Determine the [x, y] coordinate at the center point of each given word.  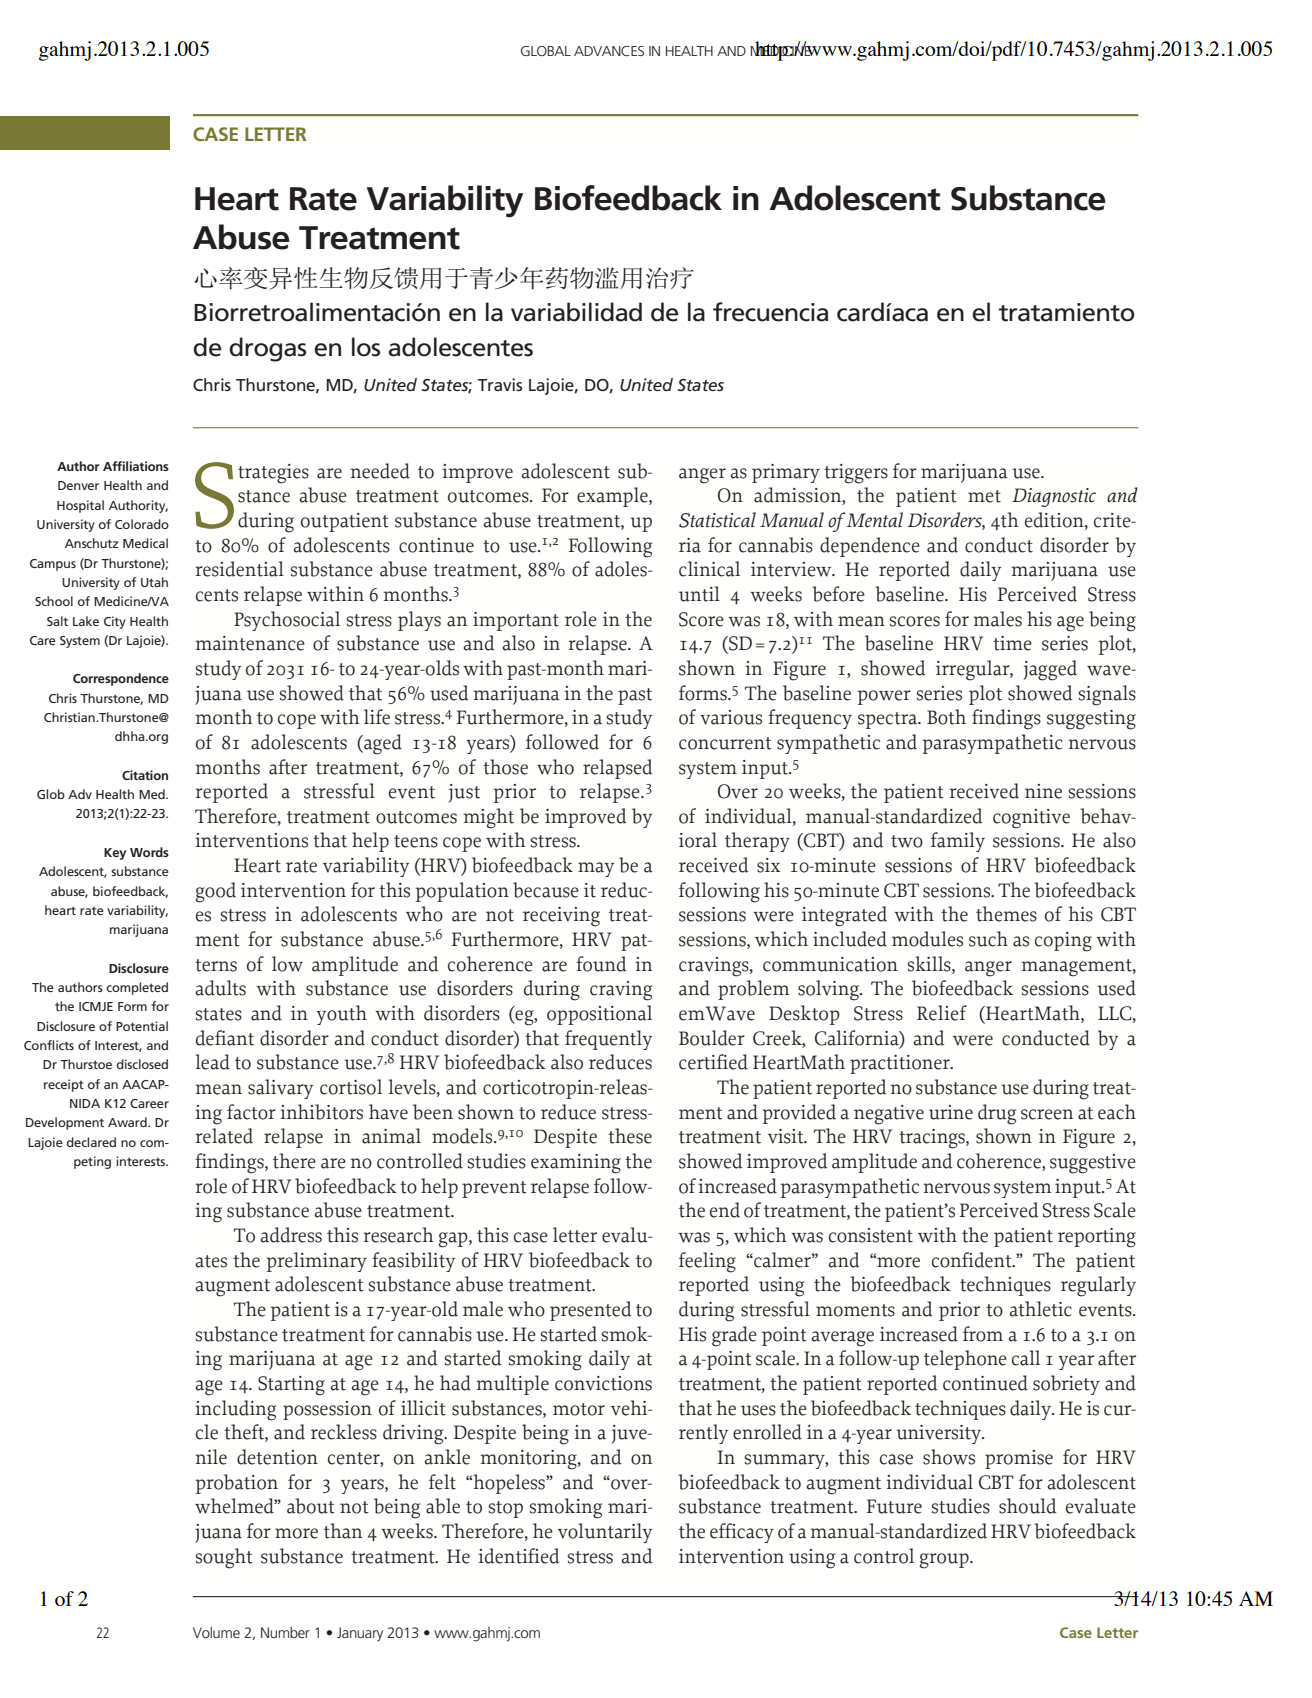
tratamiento [1066, 312]
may [596, 869]
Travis [499, 384]
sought [224, 1558]
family [958, 842]
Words [149, 852]
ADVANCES [609, 51]
